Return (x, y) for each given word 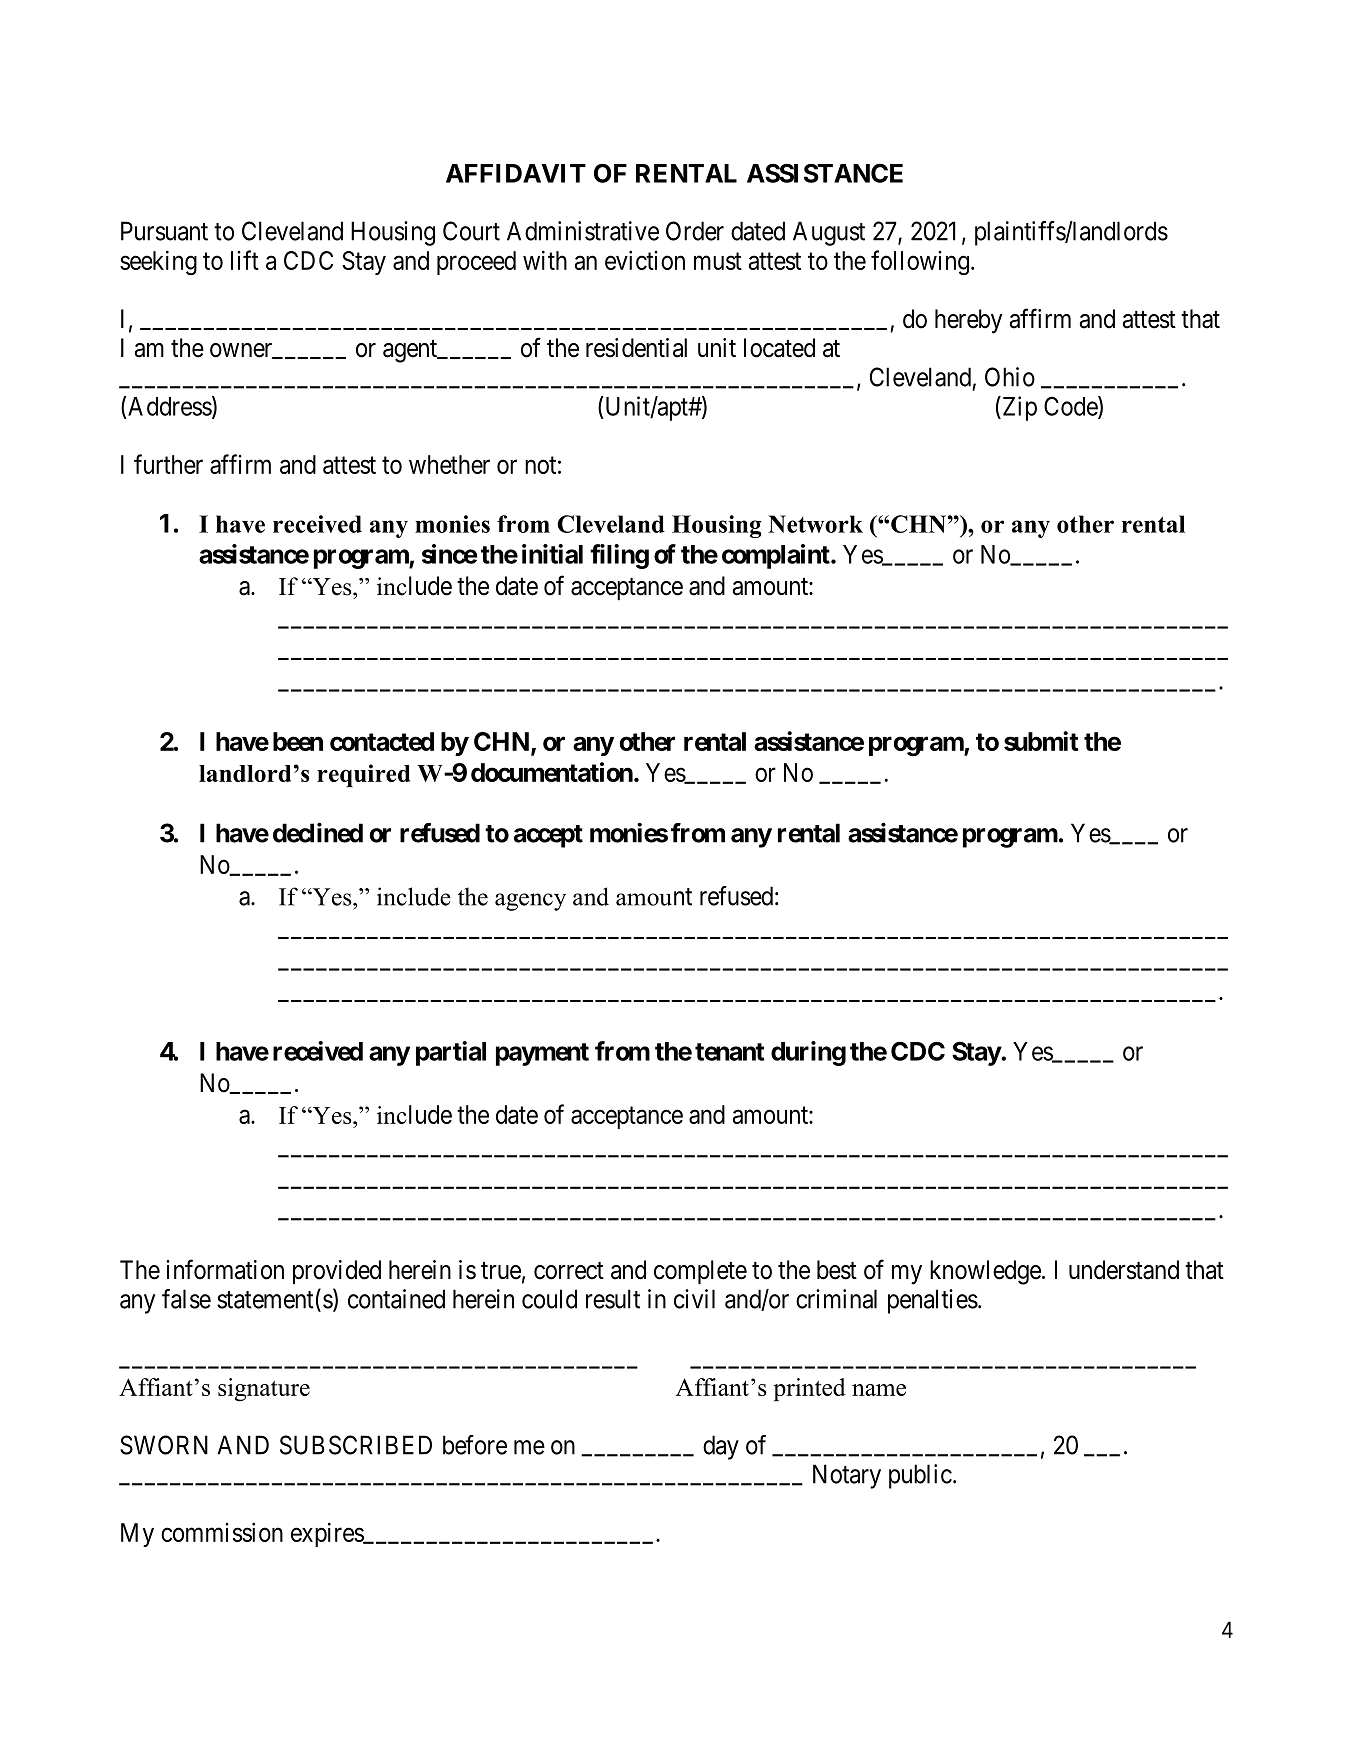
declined (318, 832)
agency (530, 902)
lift (245, 260)
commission (222, 1532)
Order (695, 231)
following (920, 263)
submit (1041, 741)
